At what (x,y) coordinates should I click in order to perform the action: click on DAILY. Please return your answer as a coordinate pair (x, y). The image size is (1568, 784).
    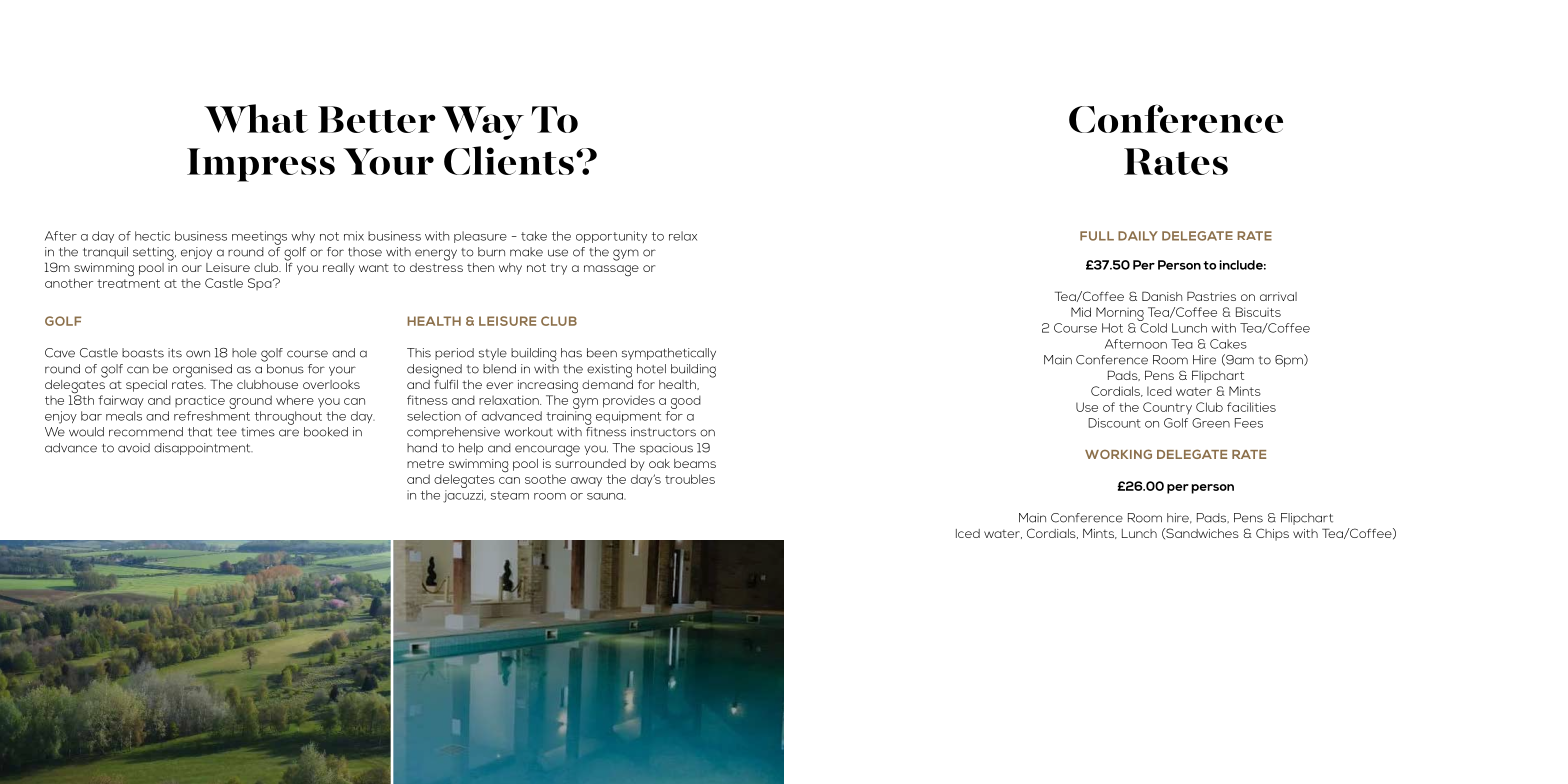
    Looking at the image, I should click on (1138, 236).
